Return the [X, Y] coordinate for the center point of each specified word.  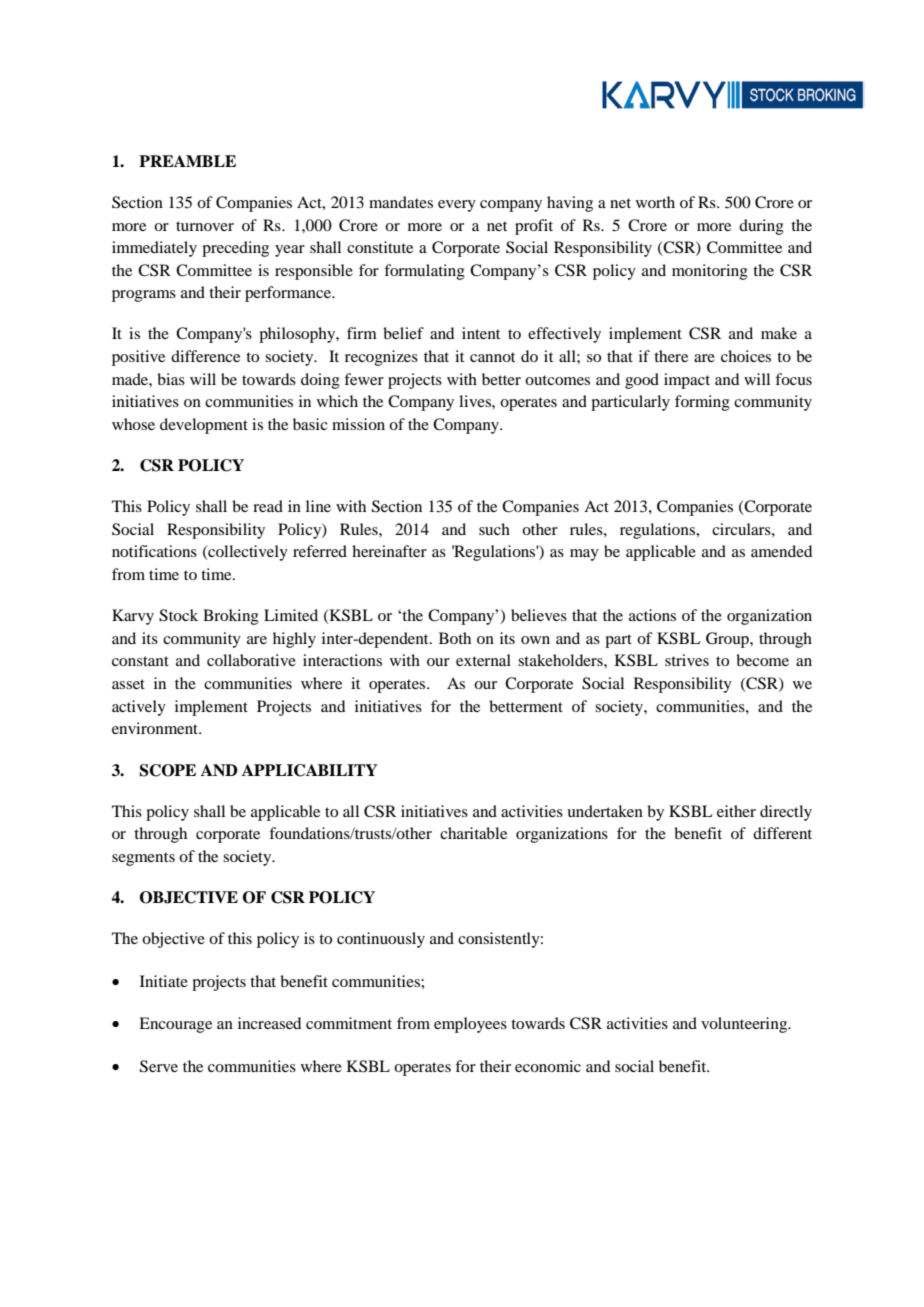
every [457, 206]
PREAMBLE [187, 161]
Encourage [175, 1025]
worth [655, 202]
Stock [178, 615]
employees [470, 1025]
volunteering [745, 1025]
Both [455, 638]
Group [728, 640]
